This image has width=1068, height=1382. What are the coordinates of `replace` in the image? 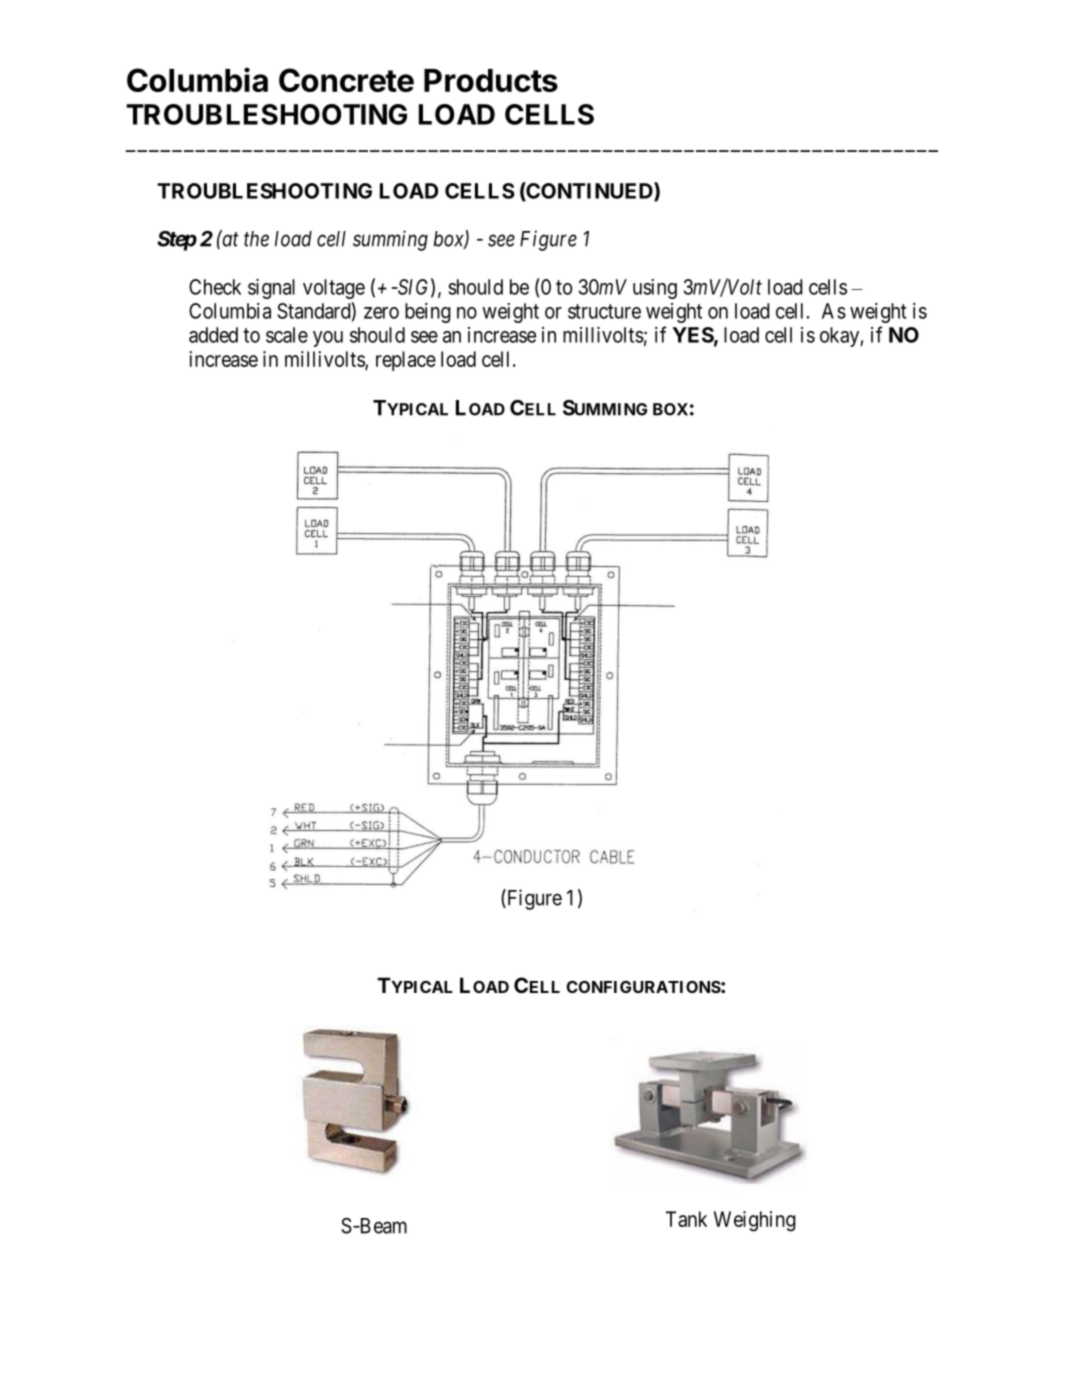 It's located at (406, 361).
